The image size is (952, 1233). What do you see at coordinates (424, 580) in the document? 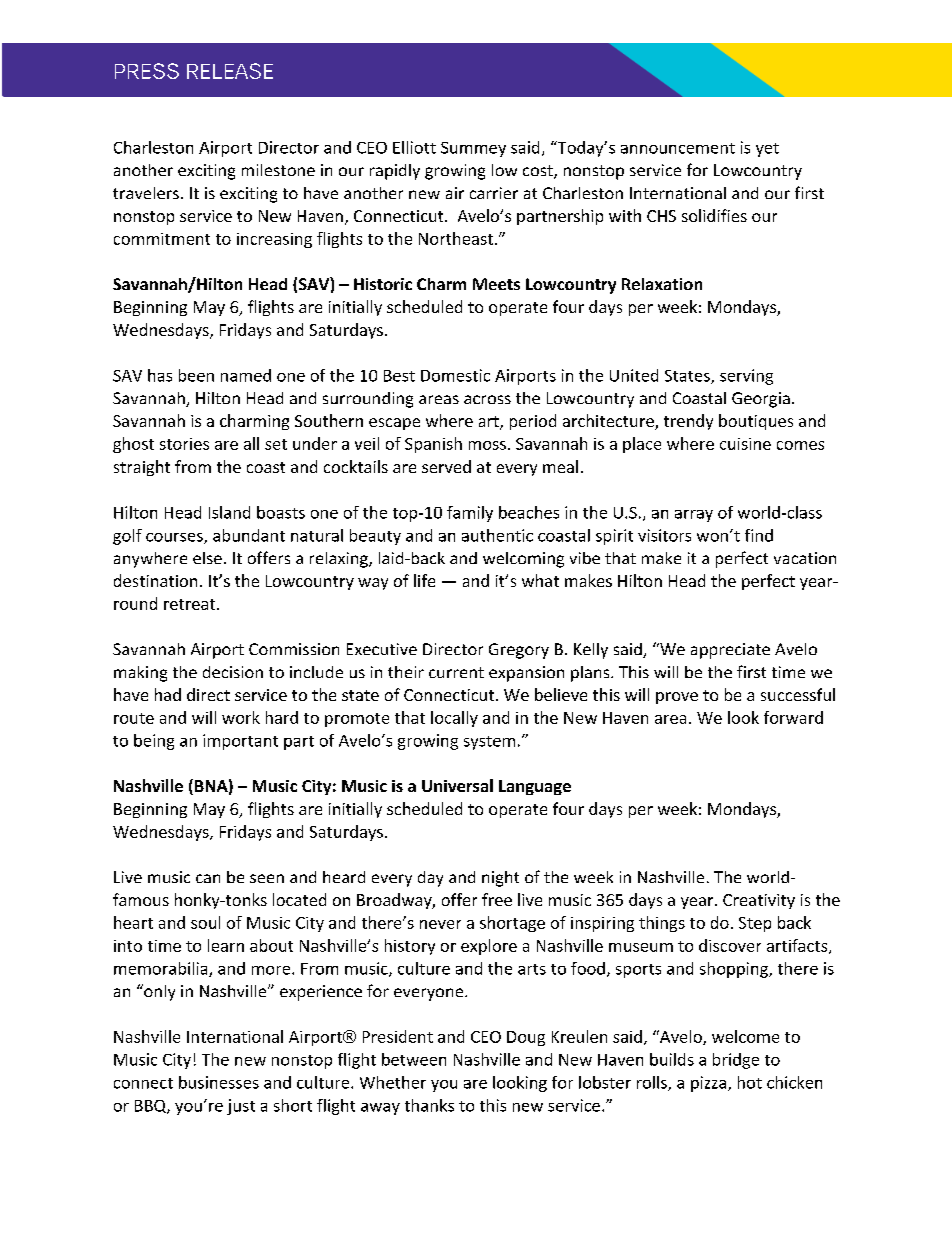
I see `life` at bounding box center [424, 580].
